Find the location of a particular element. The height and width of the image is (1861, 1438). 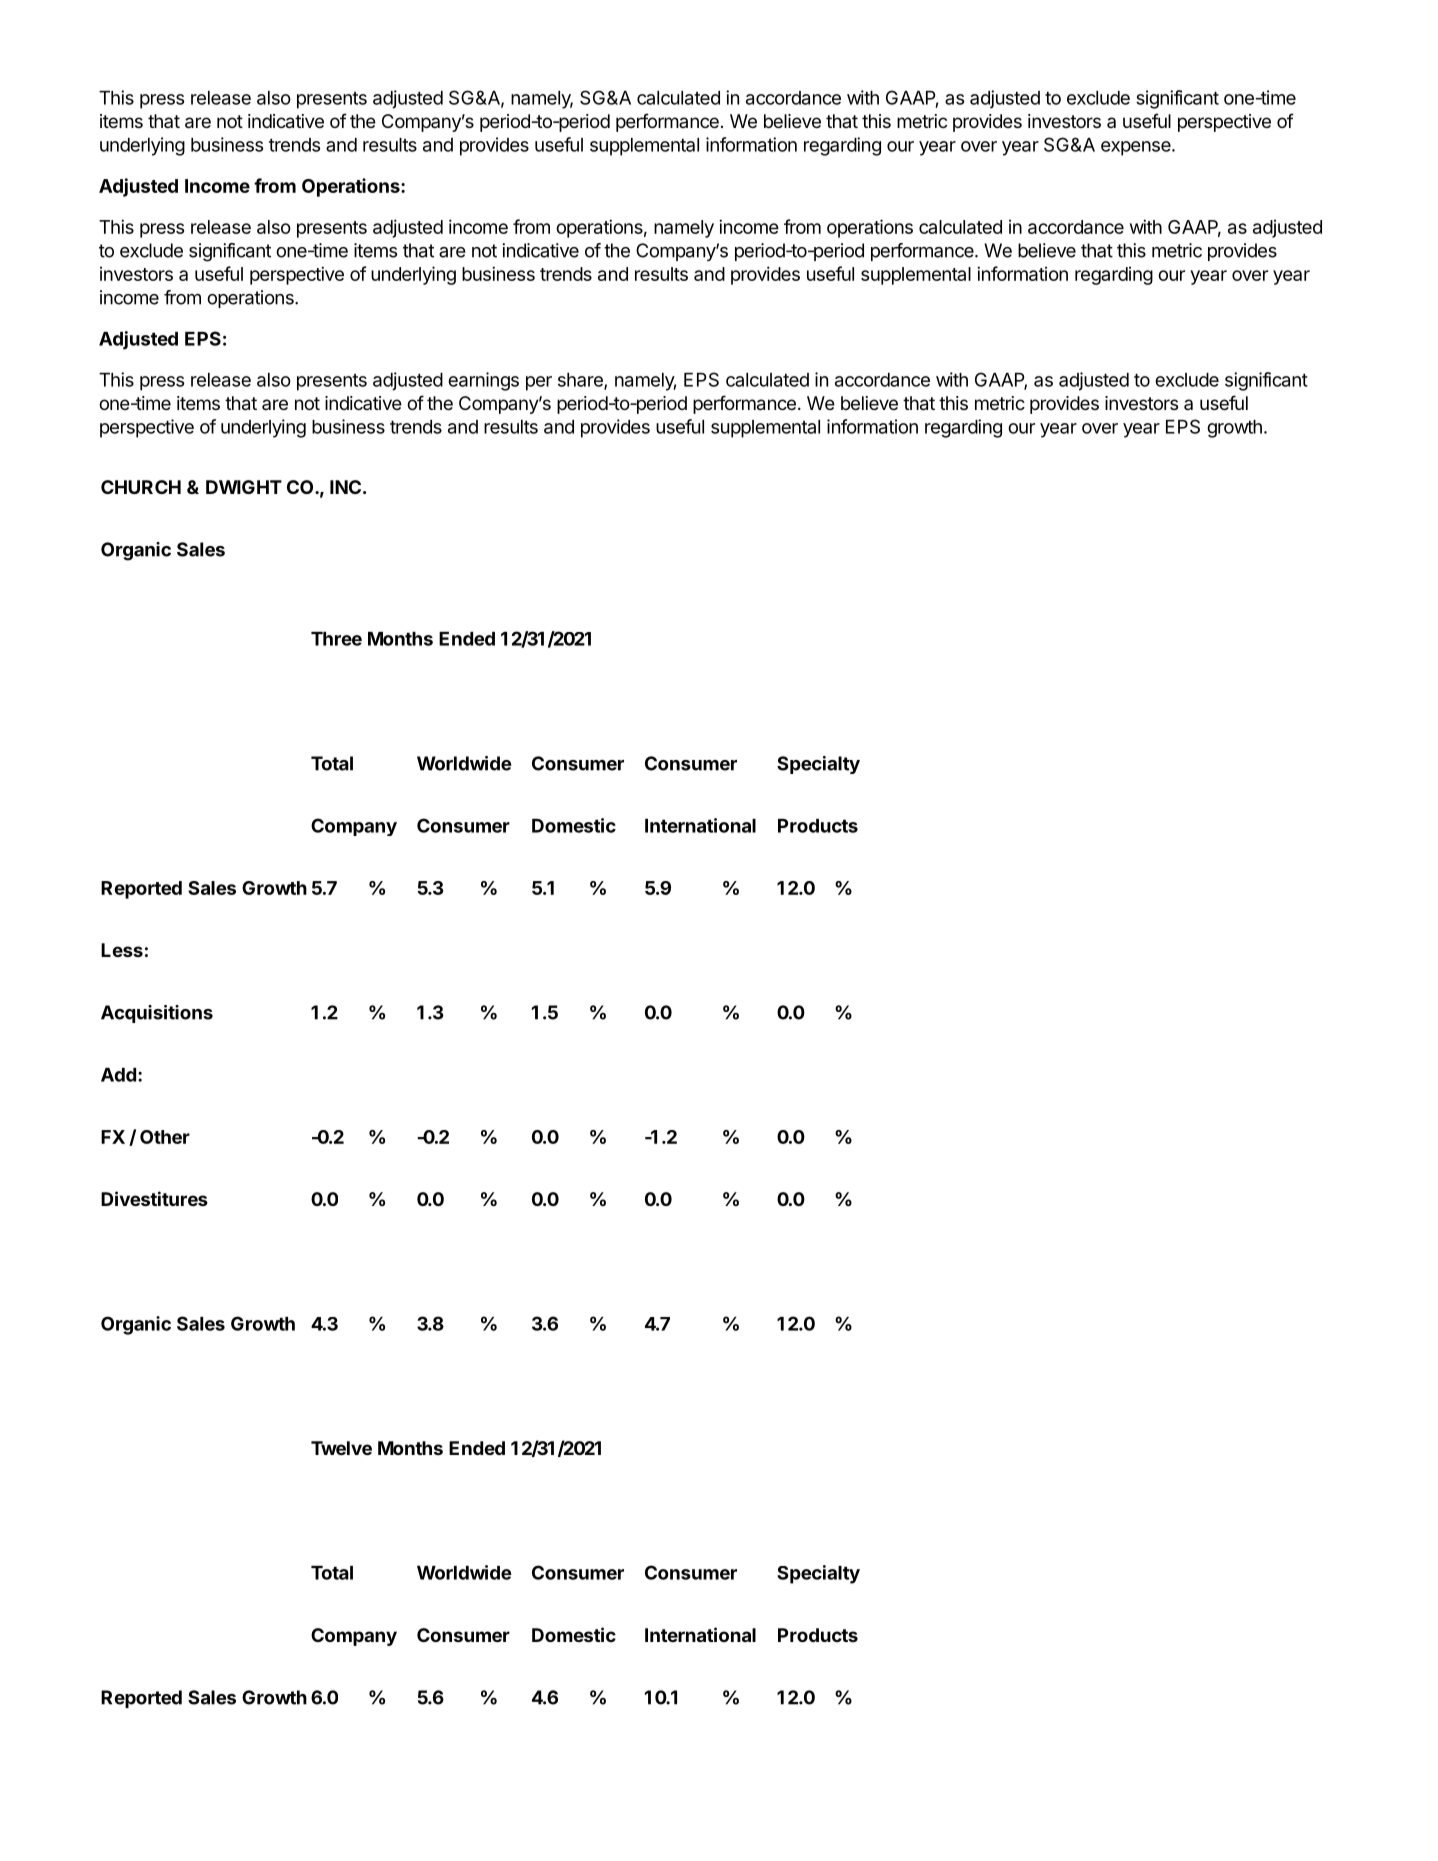

Less is located at coordinates (122, 950).
